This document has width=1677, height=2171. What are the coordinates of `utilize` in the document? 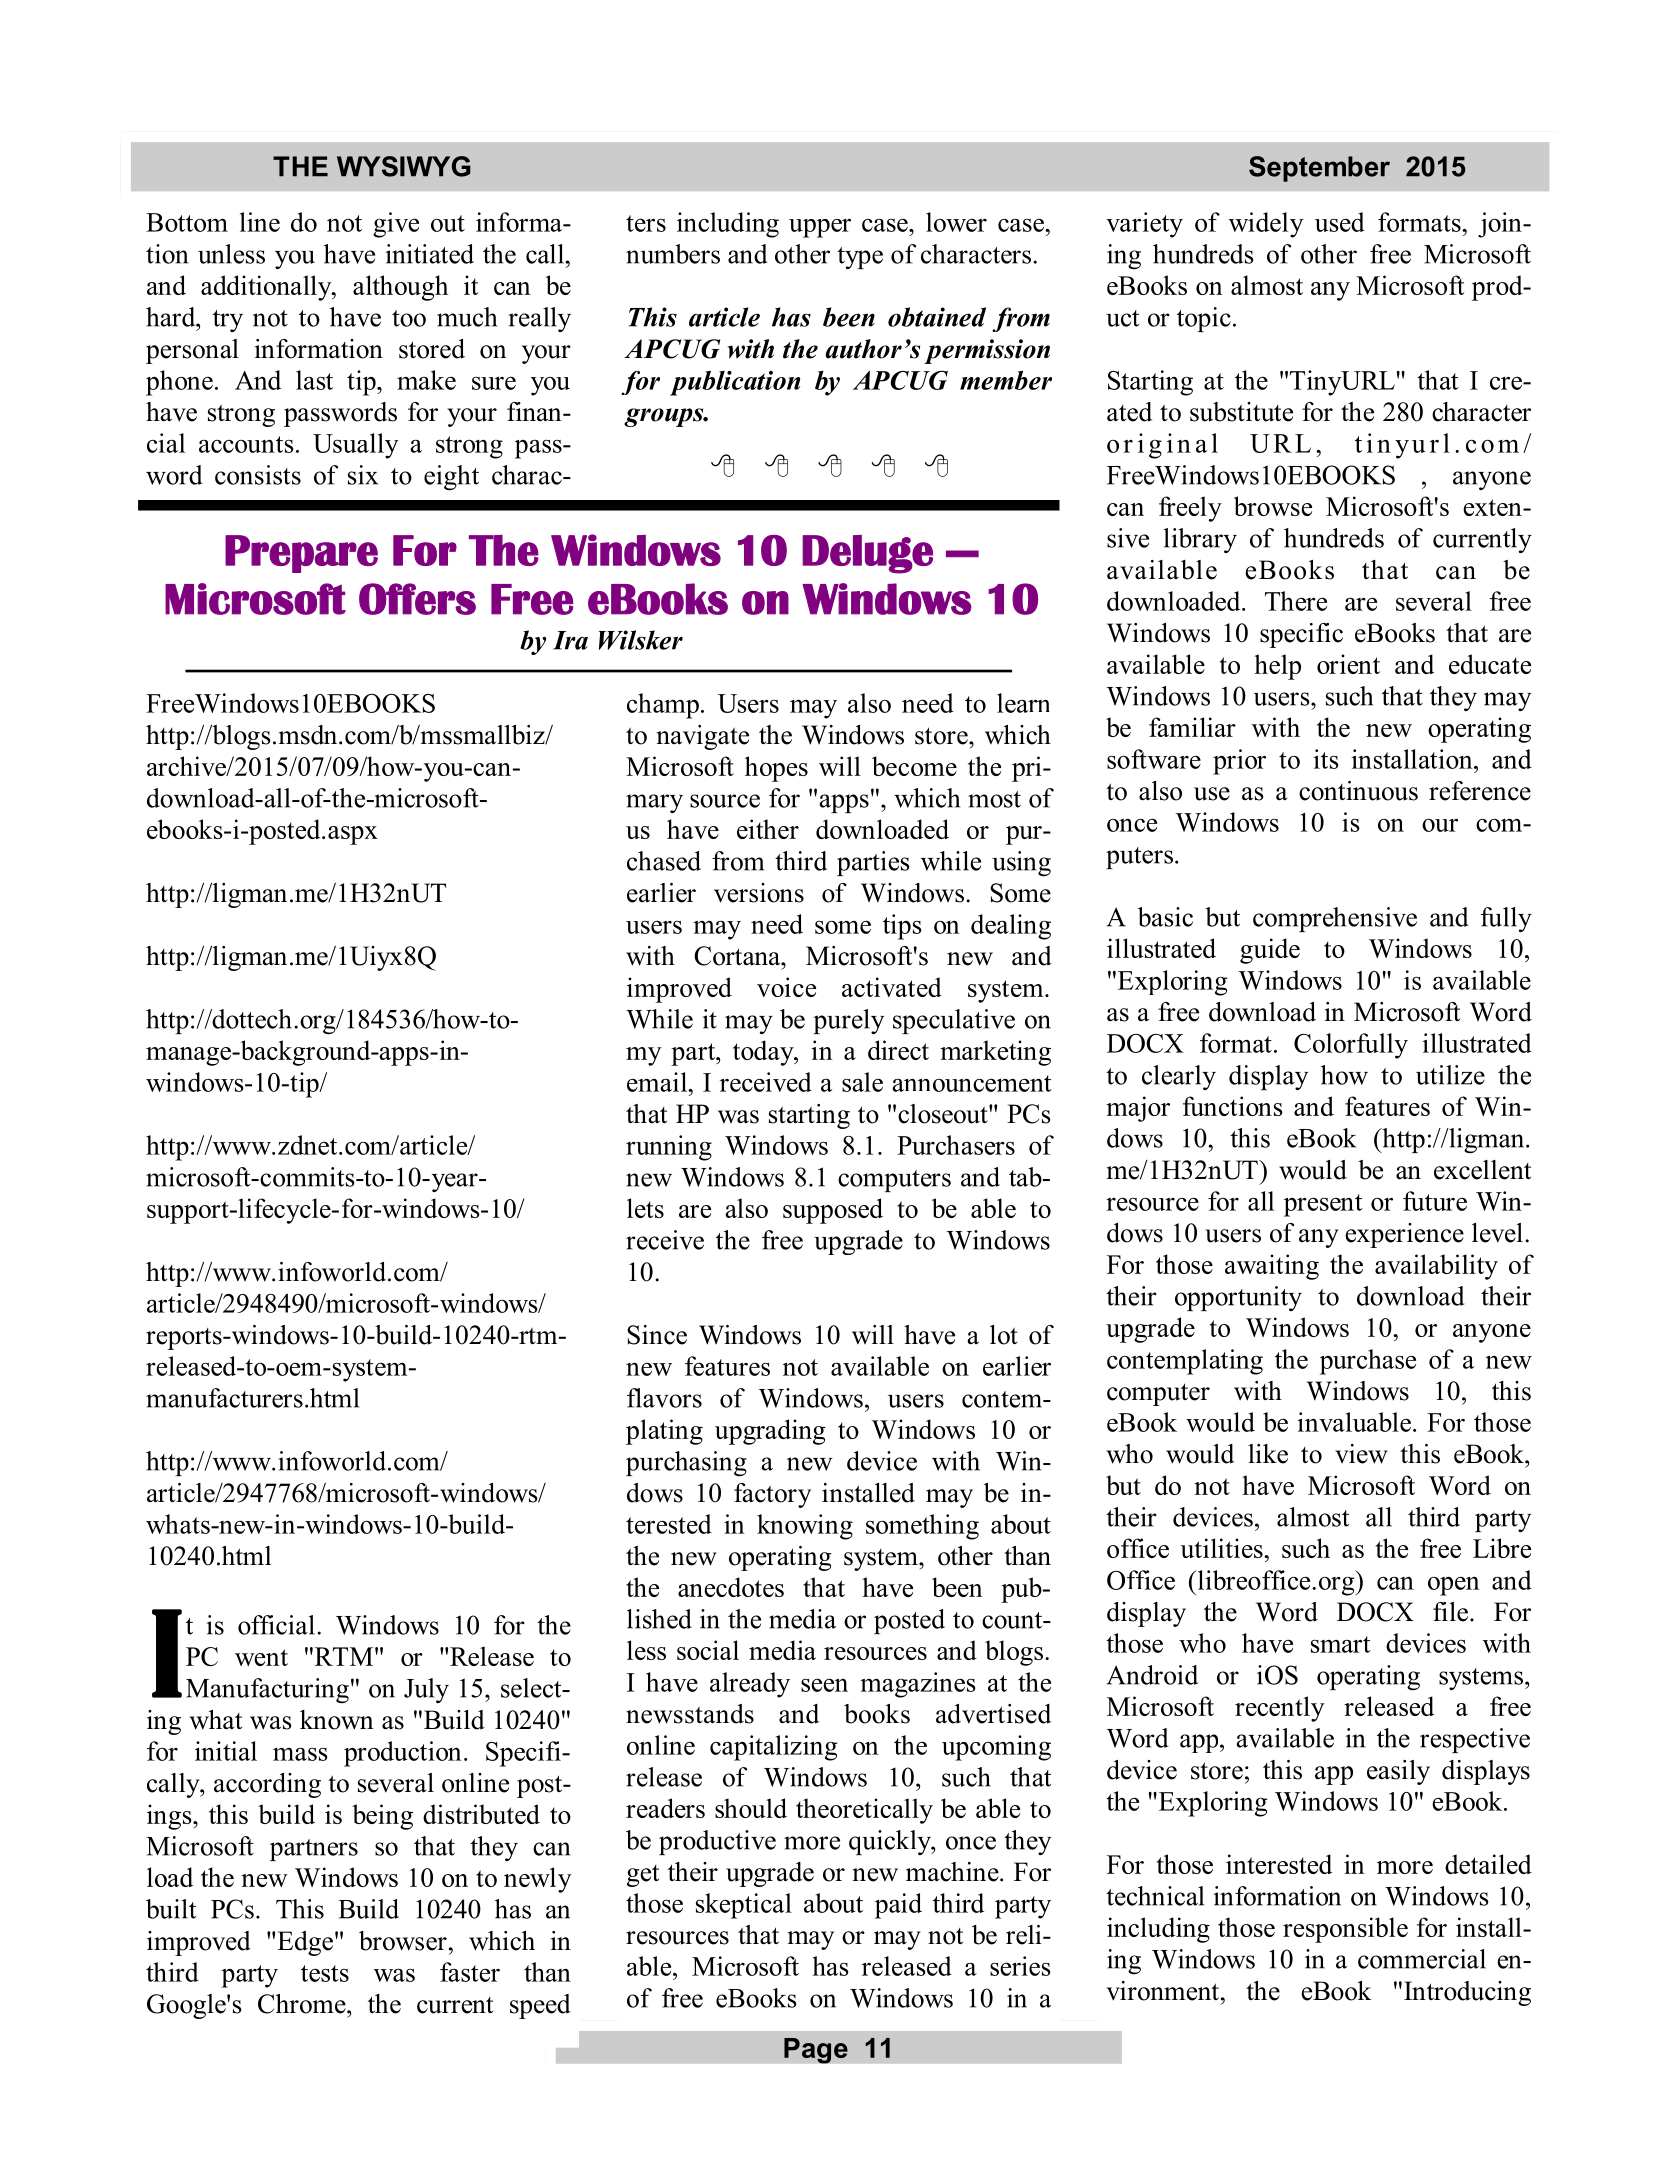 It's located at (1450, 1075).
